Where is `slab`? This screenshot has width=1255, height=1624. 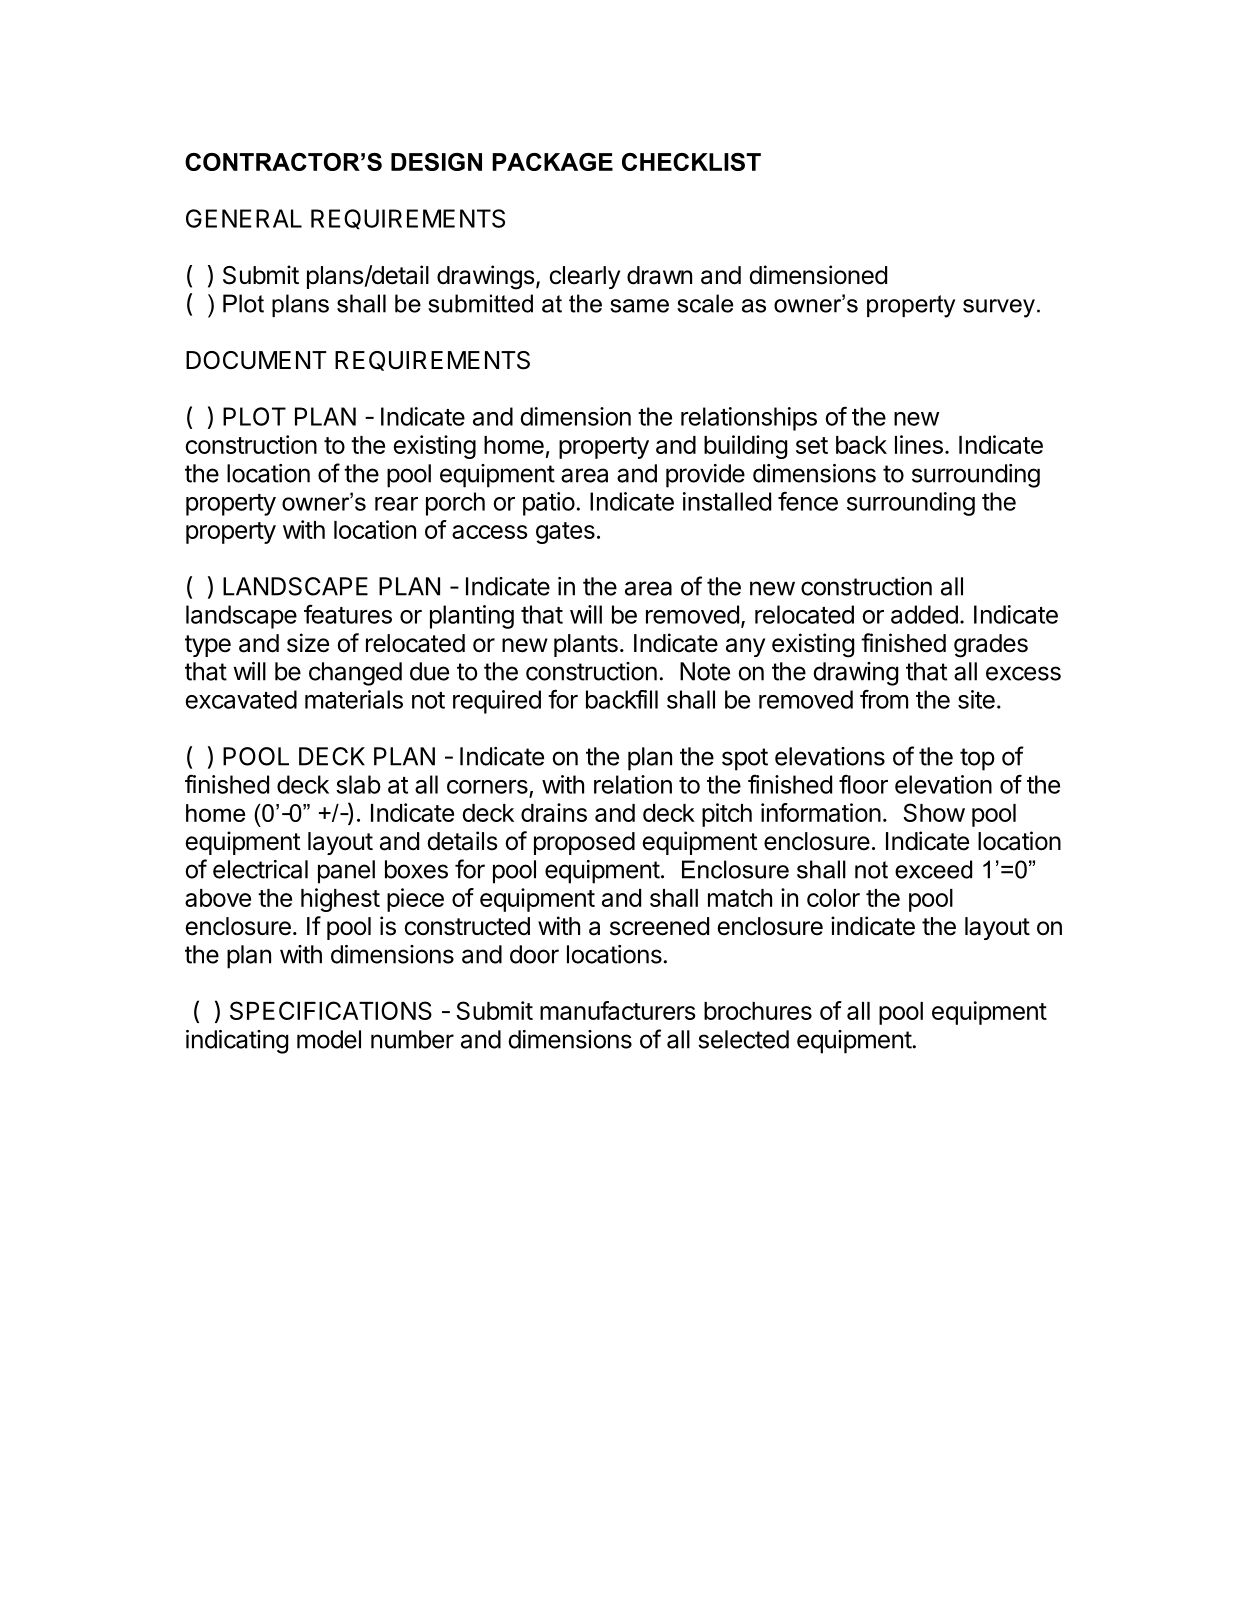
slab is located at coordinates (358, 784).
